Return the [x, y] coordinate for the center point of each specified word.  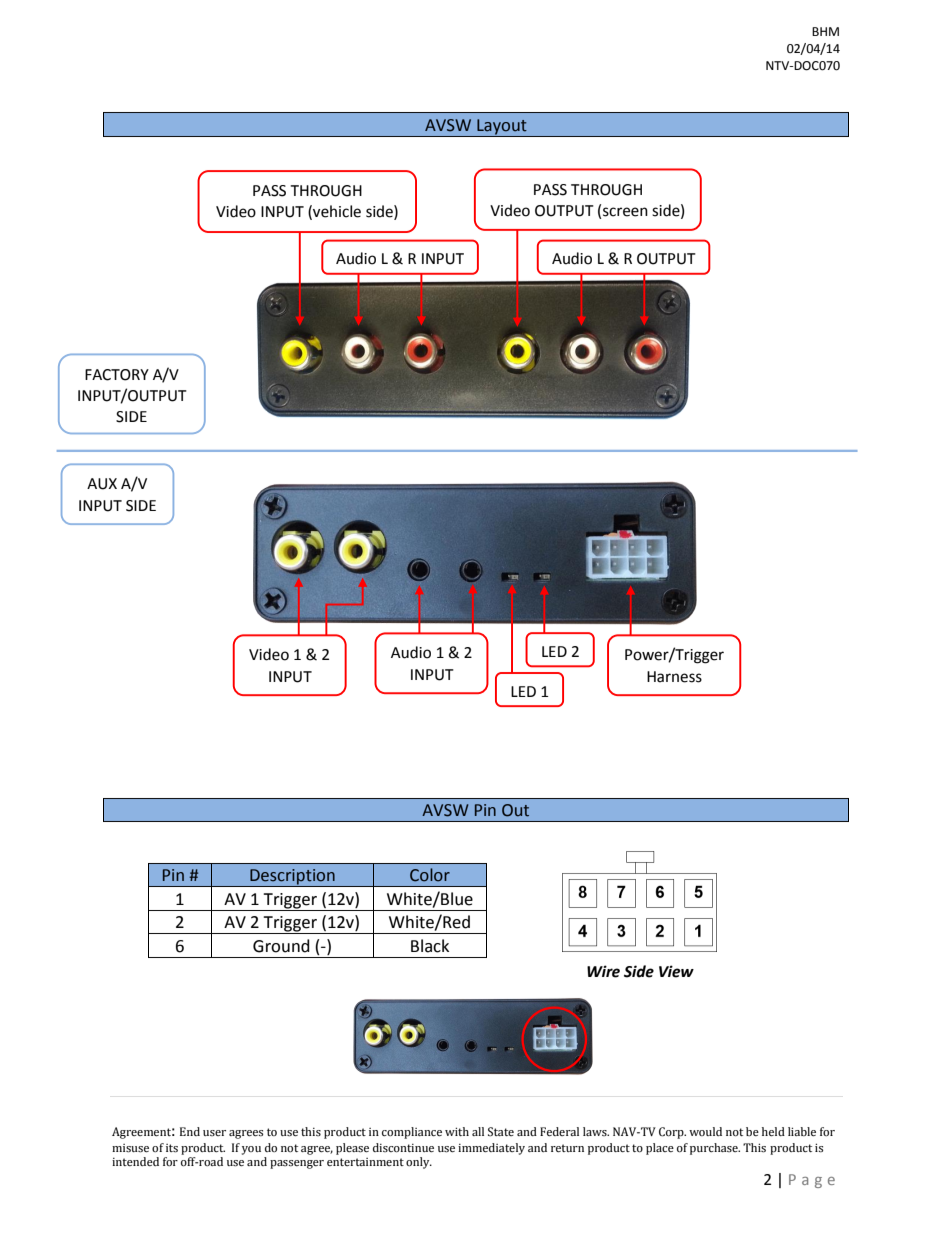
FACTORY [117, 375]
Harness [674, 677]
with [457, 1131]
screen [625, 212]
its [172, 1148]
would [705, 1131]
